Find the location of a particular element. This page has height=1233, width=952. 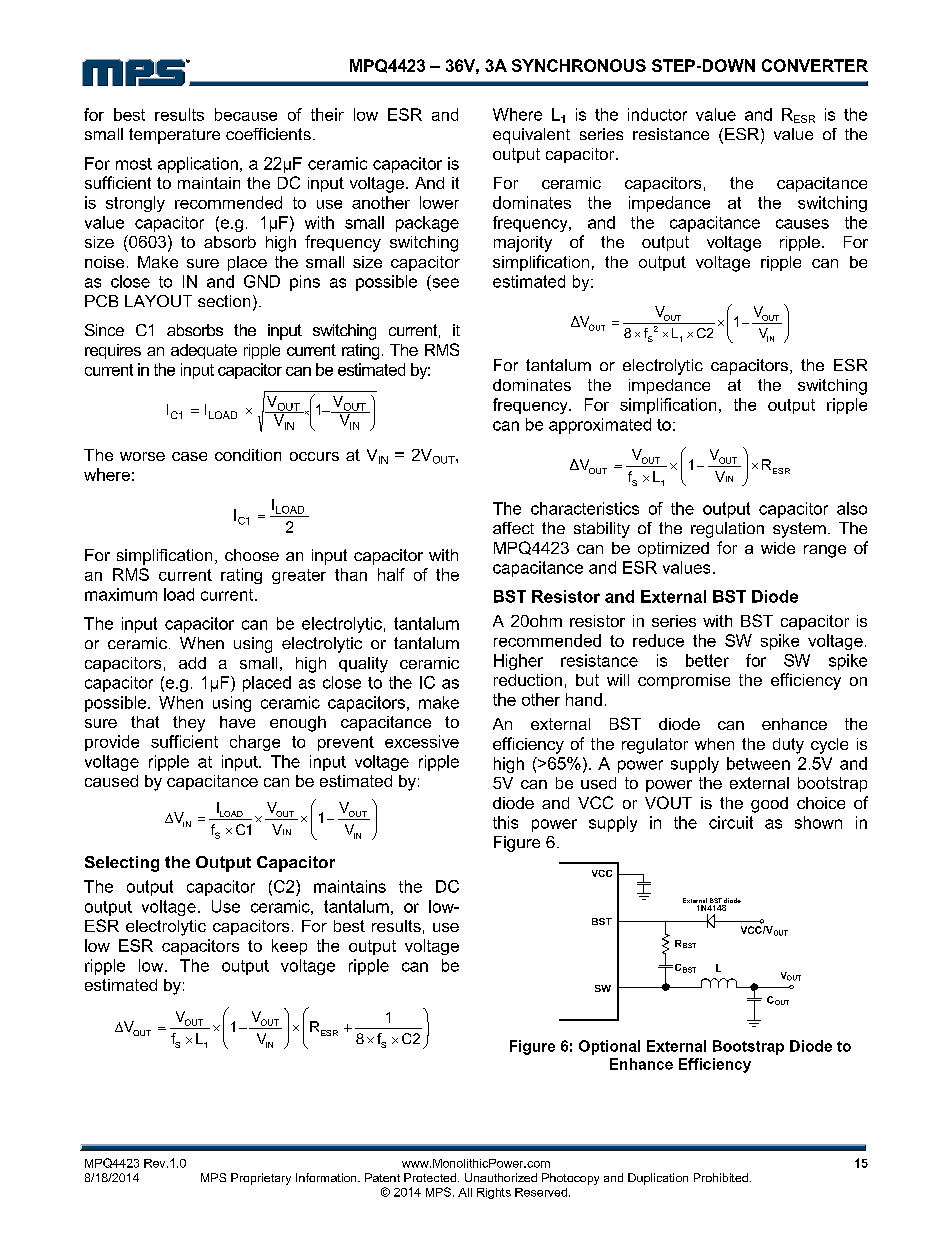

temperature is located at coordinates (174, 136).
